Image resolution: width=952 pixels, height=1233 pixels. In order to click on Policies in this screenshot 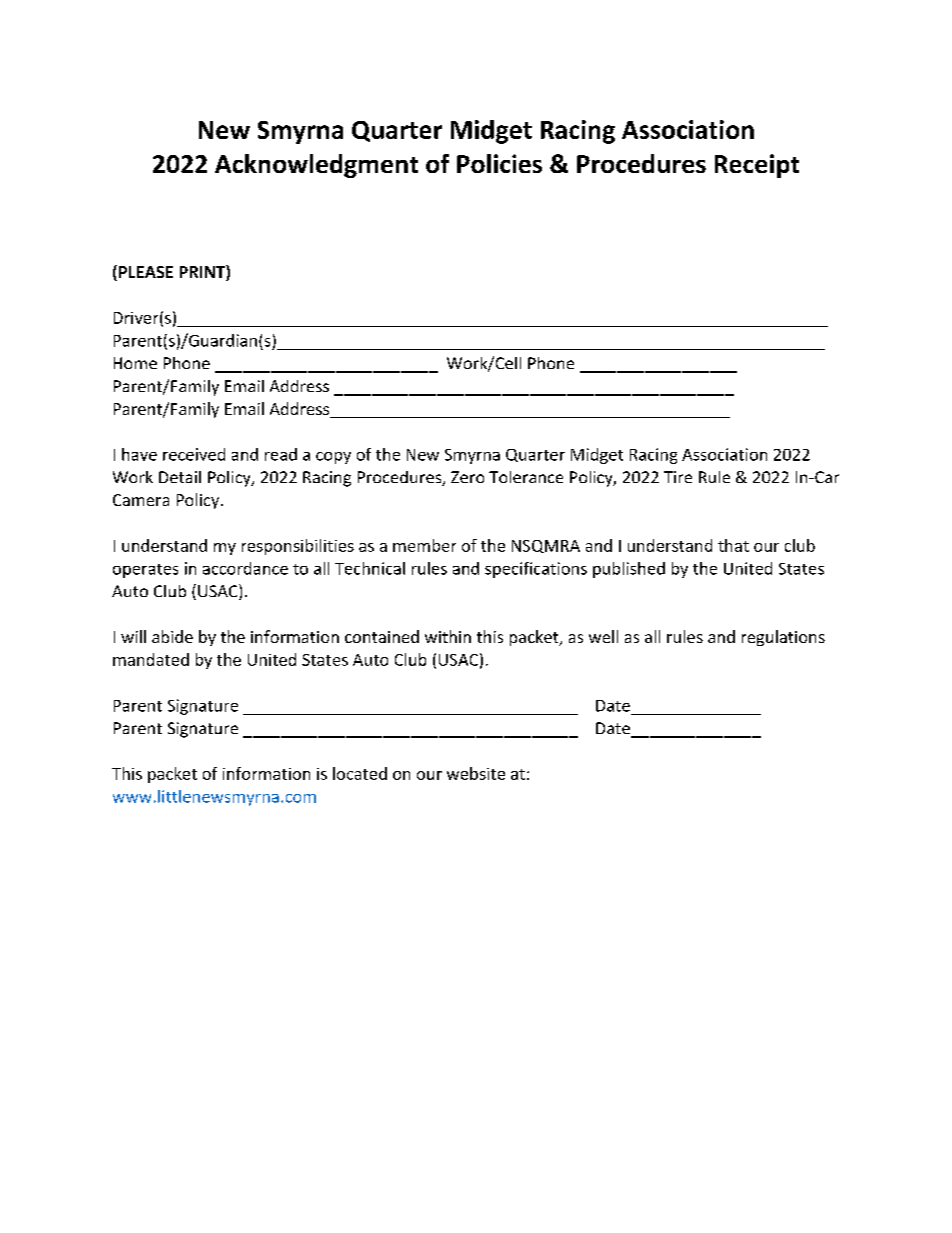, I will do `click(499, 163)`.
